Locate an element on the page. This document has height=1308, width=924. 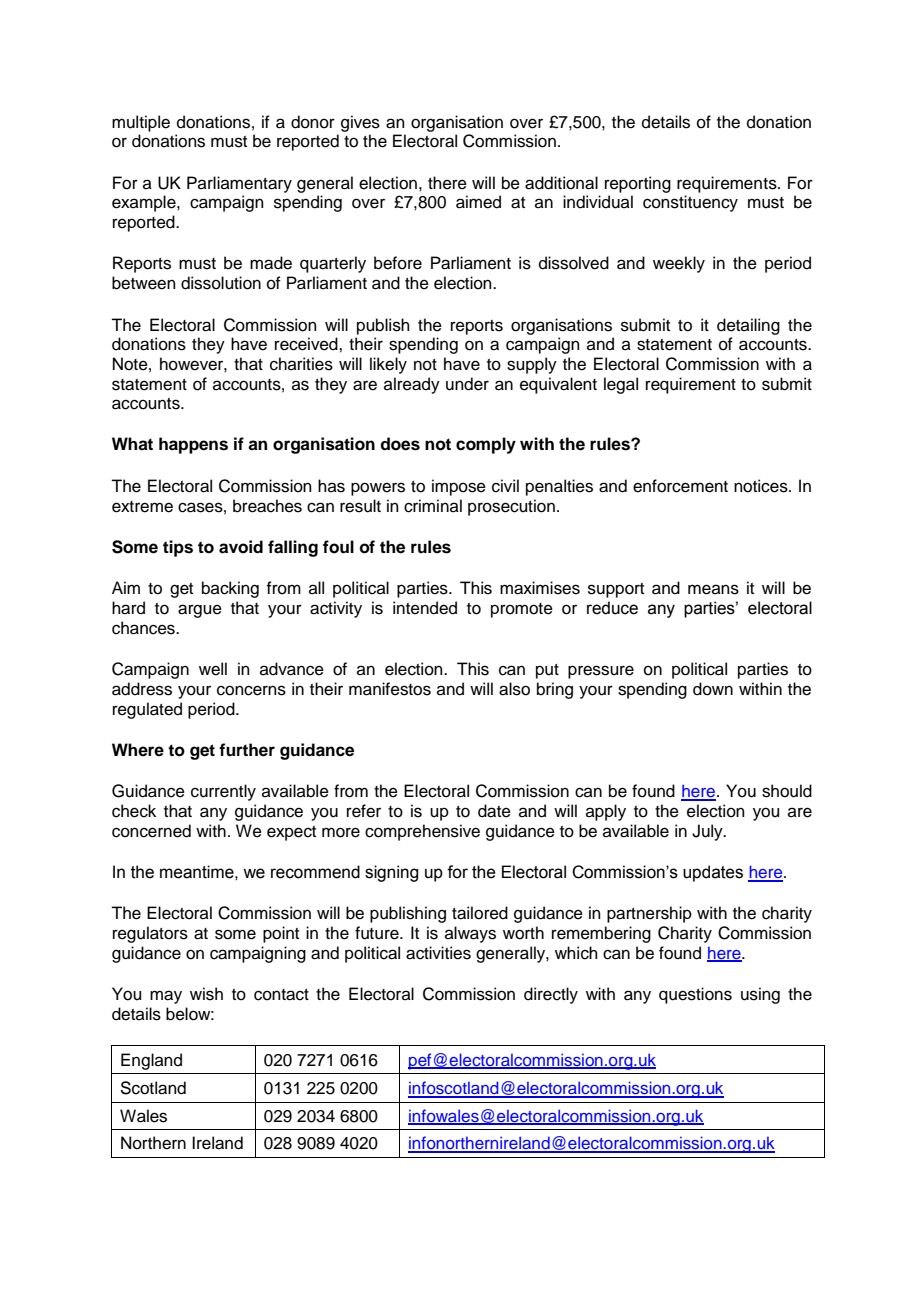
means is located at coordinates (713, 589).
